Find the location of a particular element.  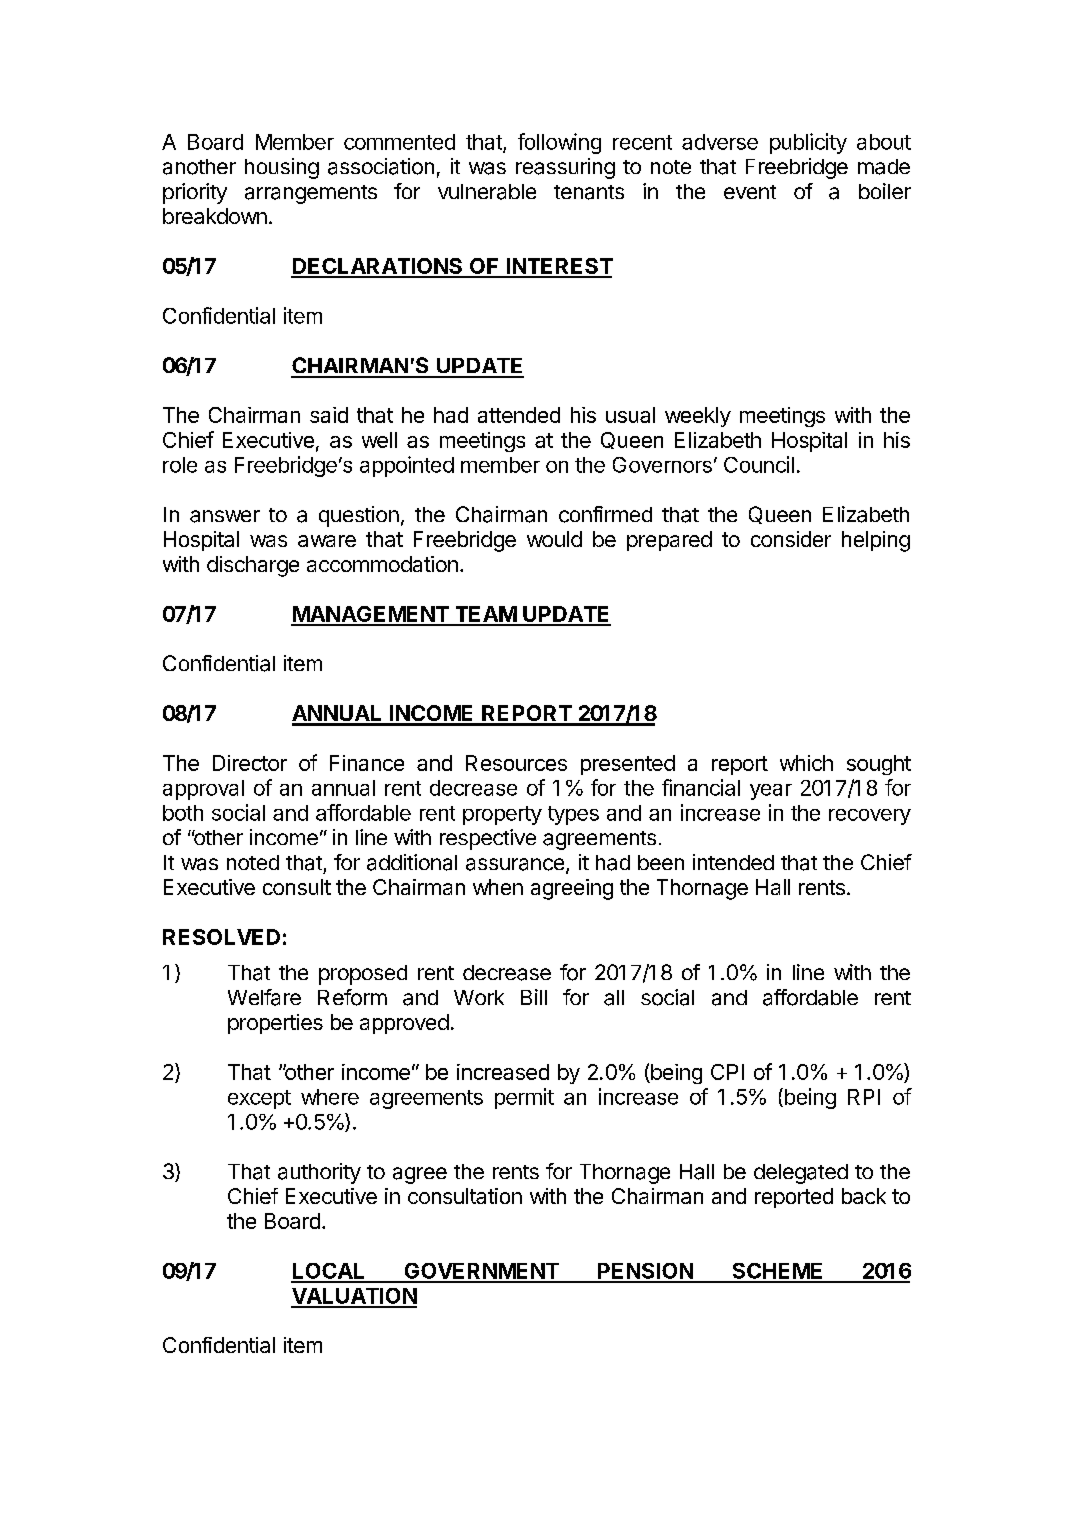

Resources is located at coordinates (516, 763).
